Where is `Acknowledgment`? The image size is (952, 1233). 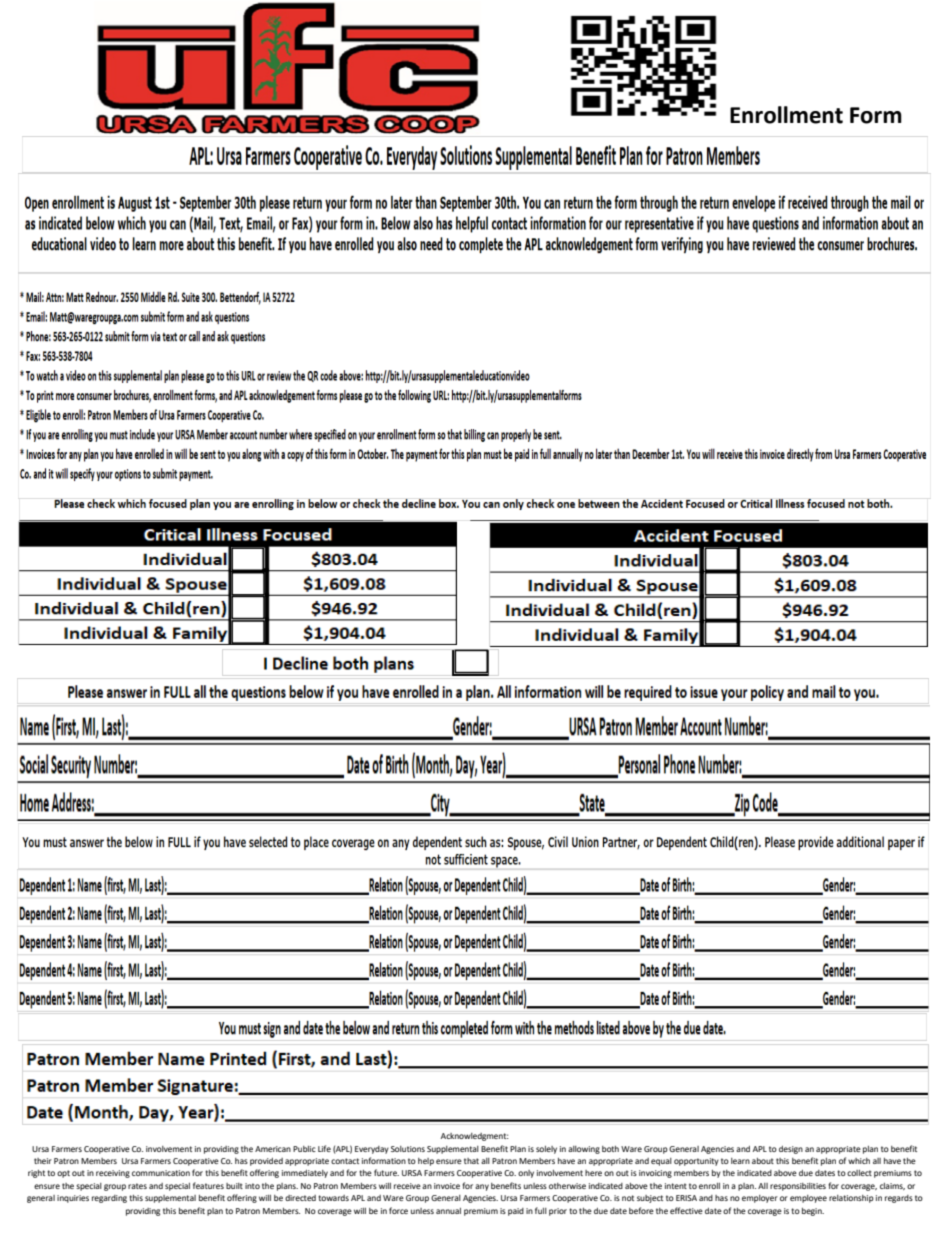
Acknowledgment is located at coordinates (475, 1137).
